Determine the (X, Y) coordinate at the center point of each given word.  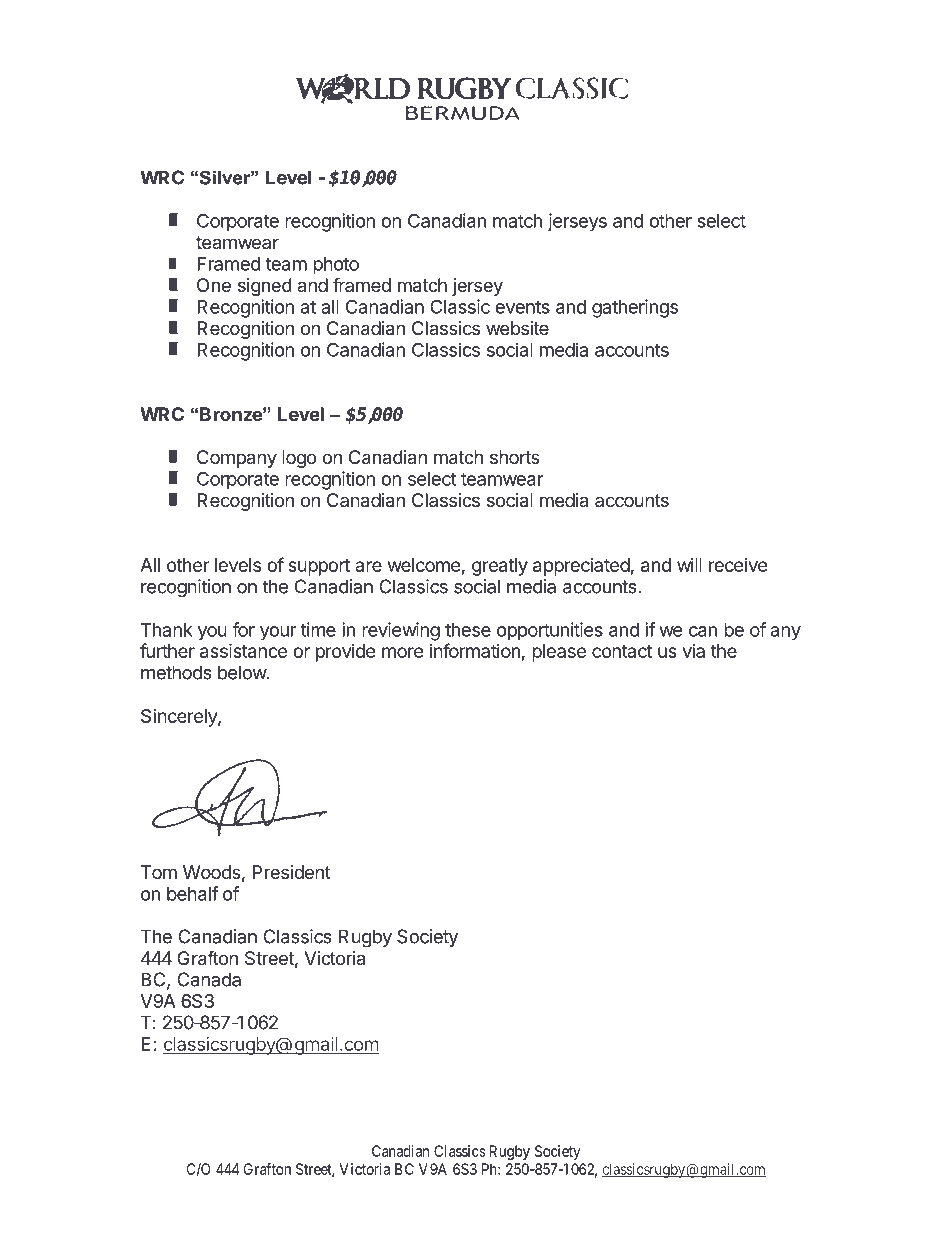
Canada (209, 979)
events (522, 307)
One (214, 285)
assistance (243, 650)
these (468, 630)
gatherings (635, 308)
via (694, 651)
